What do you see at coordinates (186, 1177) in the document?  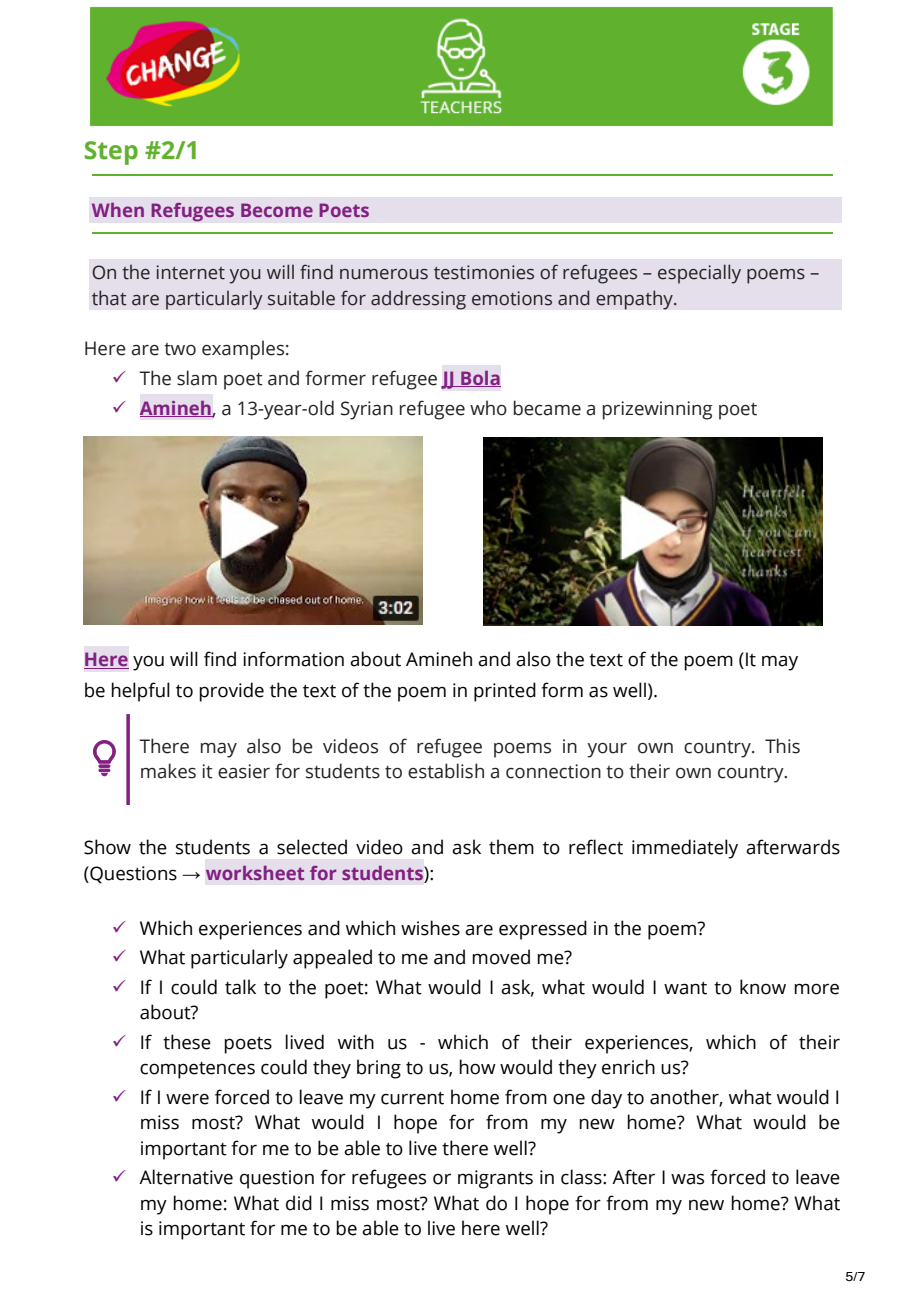 I see `Alternative` at bounding box center [186, 1177].
